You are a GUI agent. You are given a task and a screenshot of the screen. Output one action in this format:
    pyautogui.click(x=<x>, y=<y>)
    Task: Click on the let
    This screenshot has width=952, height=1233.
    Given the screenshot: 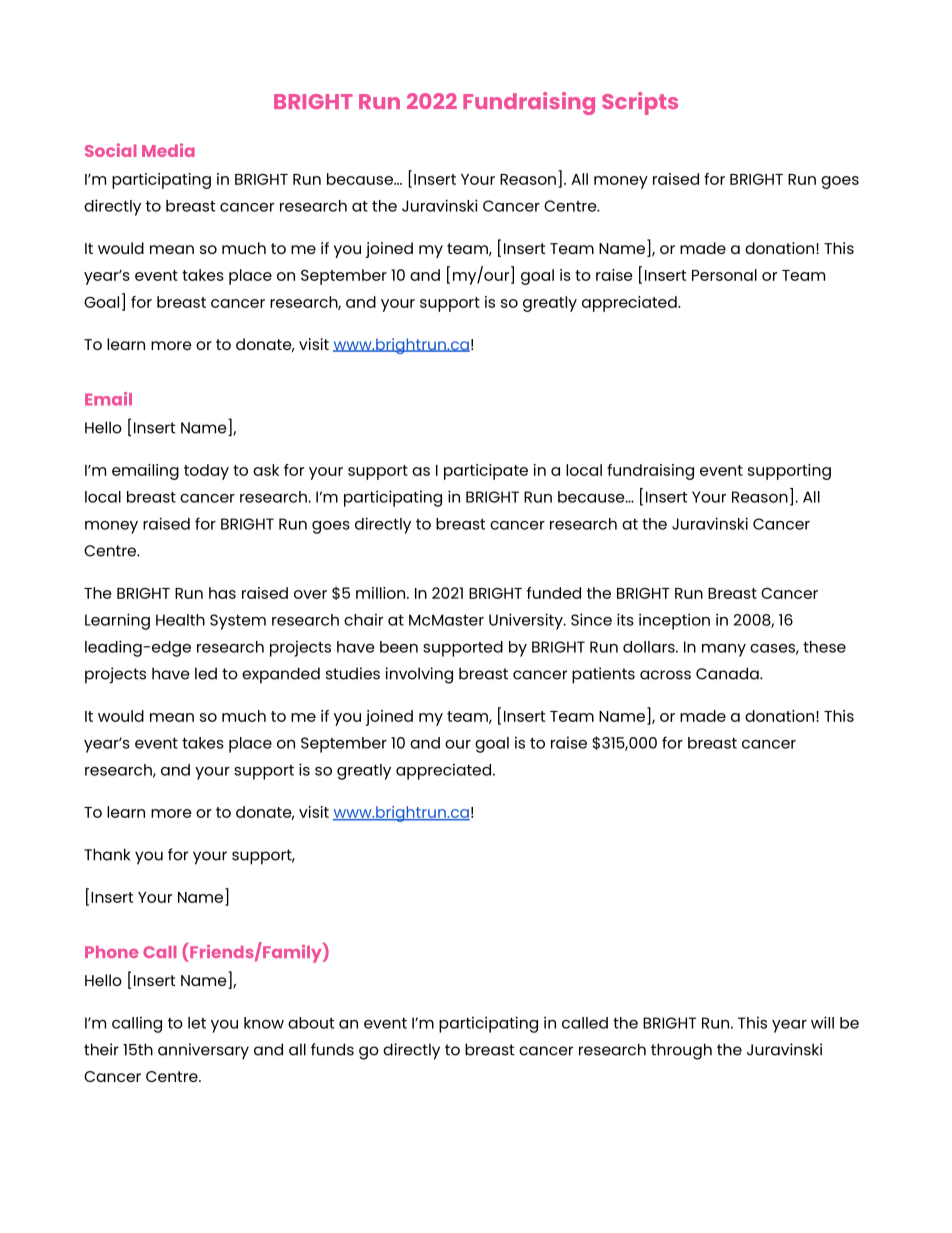 What is the action you would take?
    pyautogui.click(x=197, y=1023)
